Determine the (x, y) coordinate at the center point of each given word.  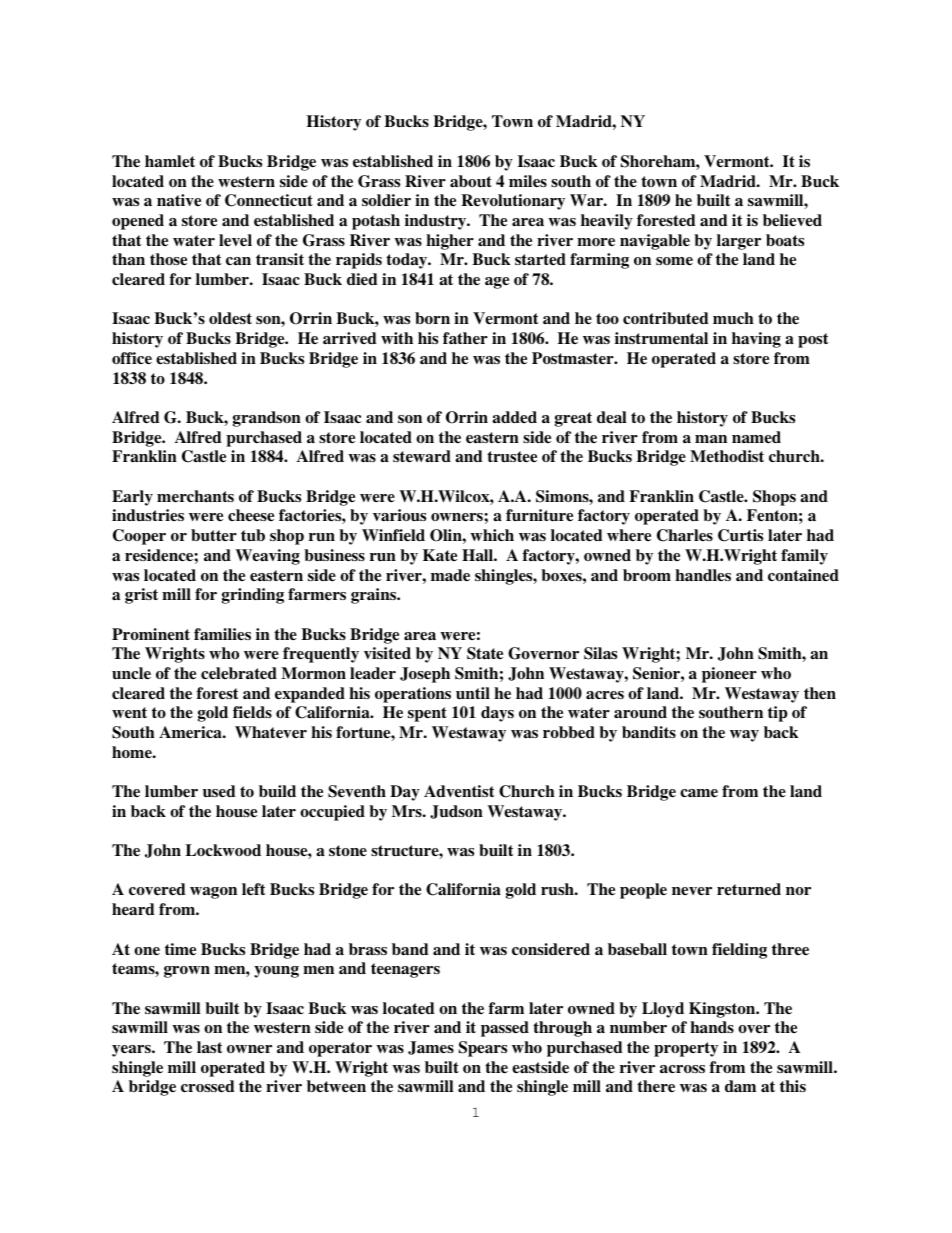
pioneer (729, 675)
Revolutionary (513, 202)
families (222, 634)
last (210, 1047)
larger (739, 242)
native (179, 200)
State (485, 653)
